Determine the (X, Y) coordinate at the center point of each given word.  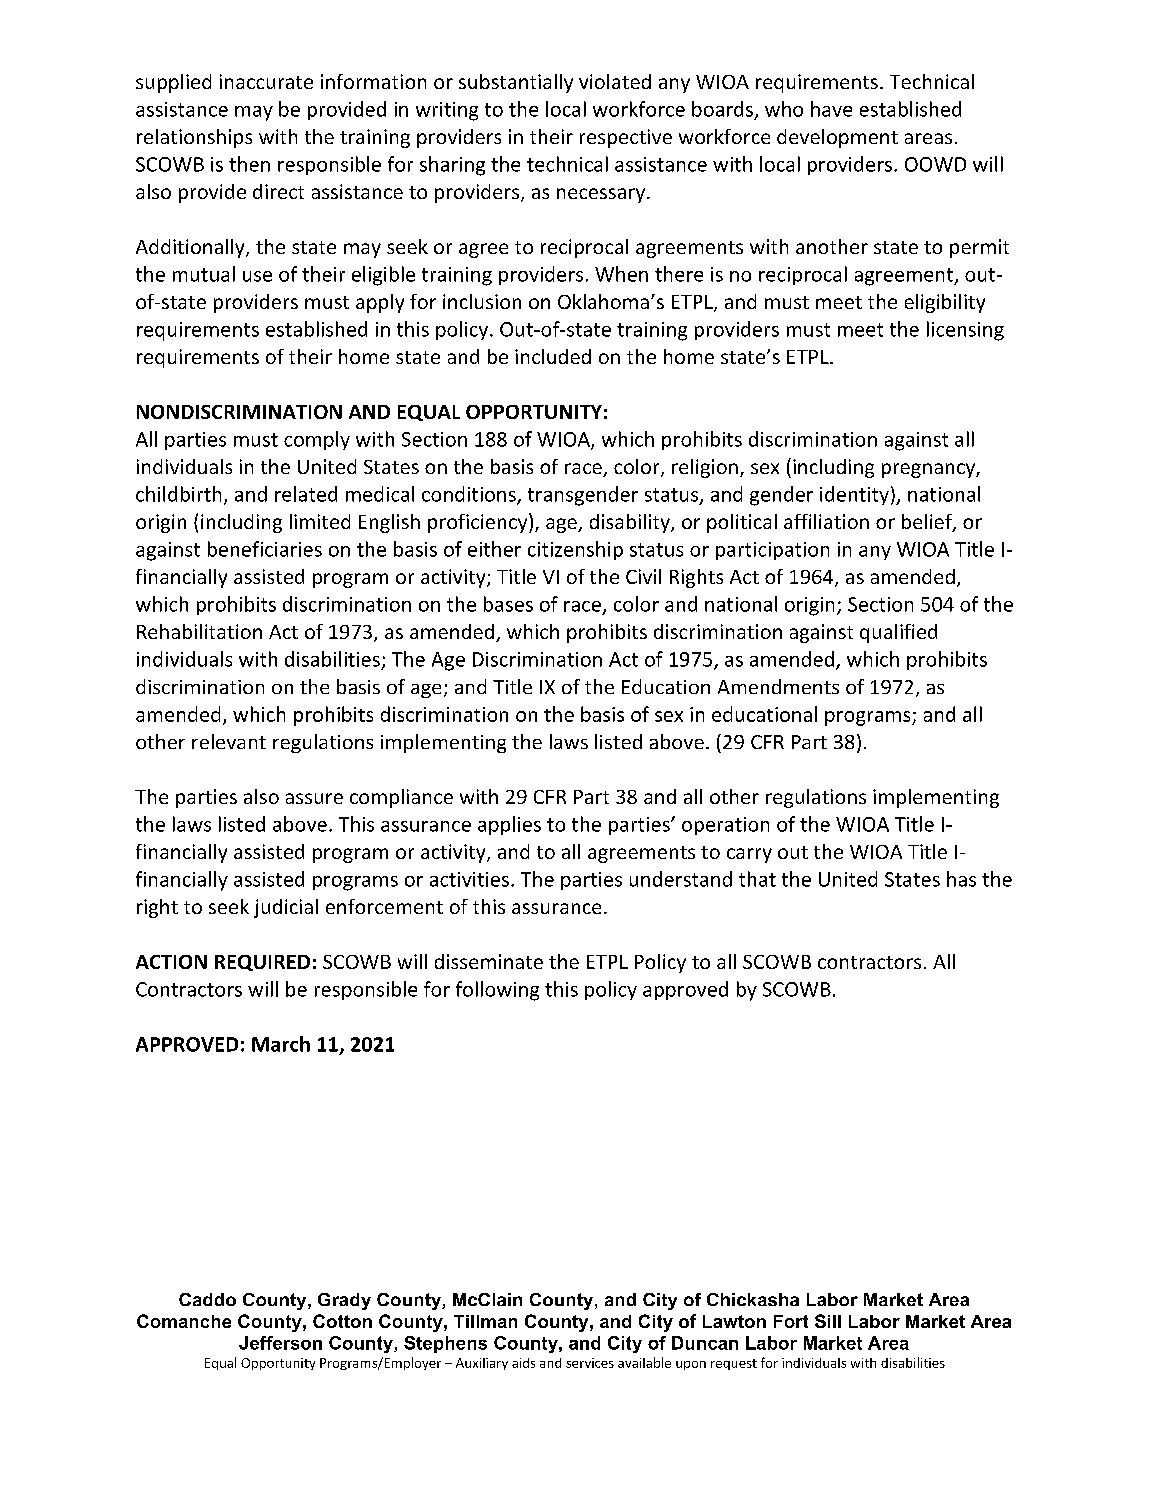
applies (509, 825)
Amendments (778, 686)
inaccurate (266, 81)
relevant (229, 741)
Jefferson (280, 1343)
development (837, 138)
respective (626, 138)
